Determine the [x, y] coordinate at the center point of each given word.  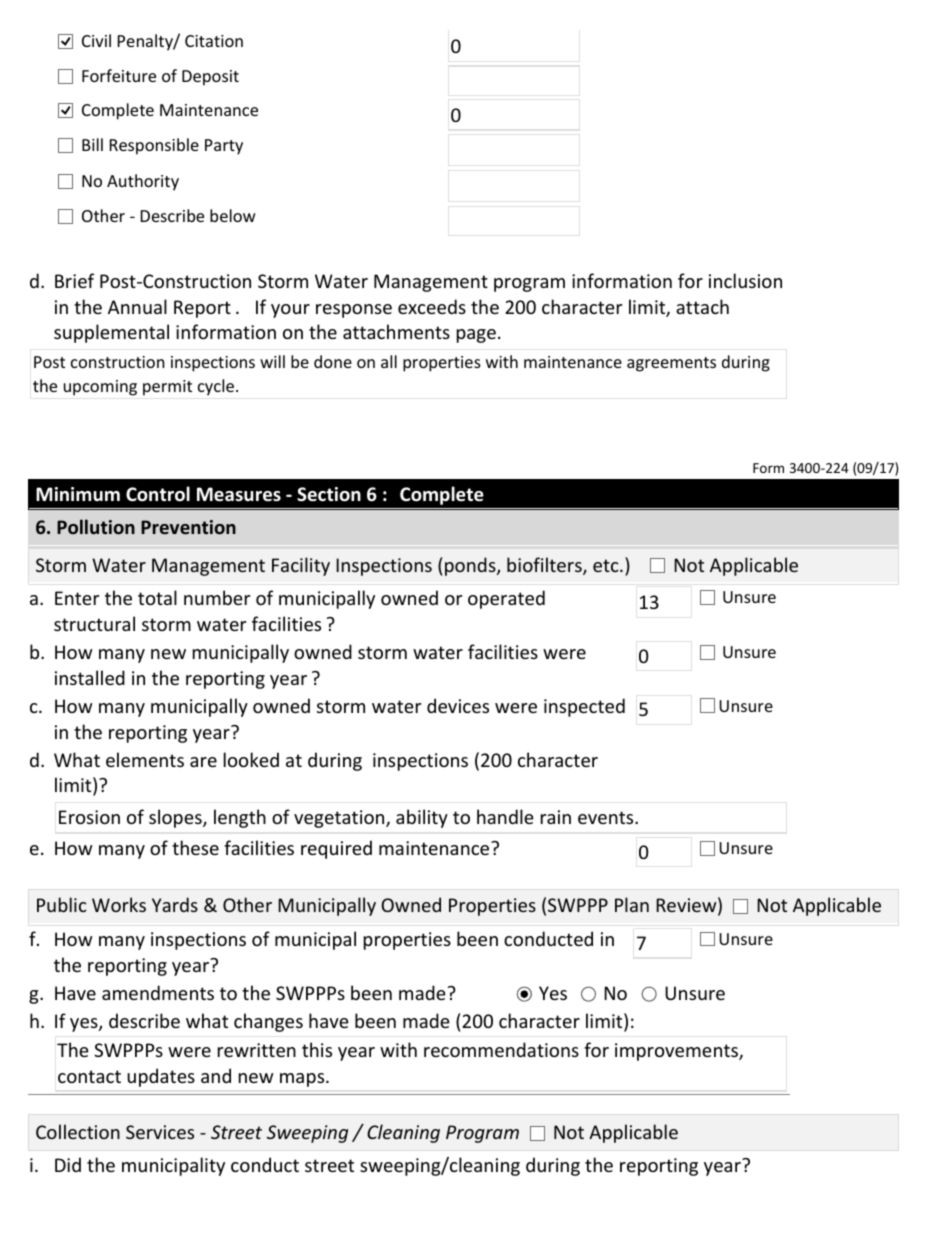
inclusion [745, 280]
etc [607, 565]
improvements [677, 1052]
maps [303, 1080]
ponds [471, 566]
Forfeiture [119, 75]
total [157, 597]
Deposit [210, 78]
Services [160, 1132]
